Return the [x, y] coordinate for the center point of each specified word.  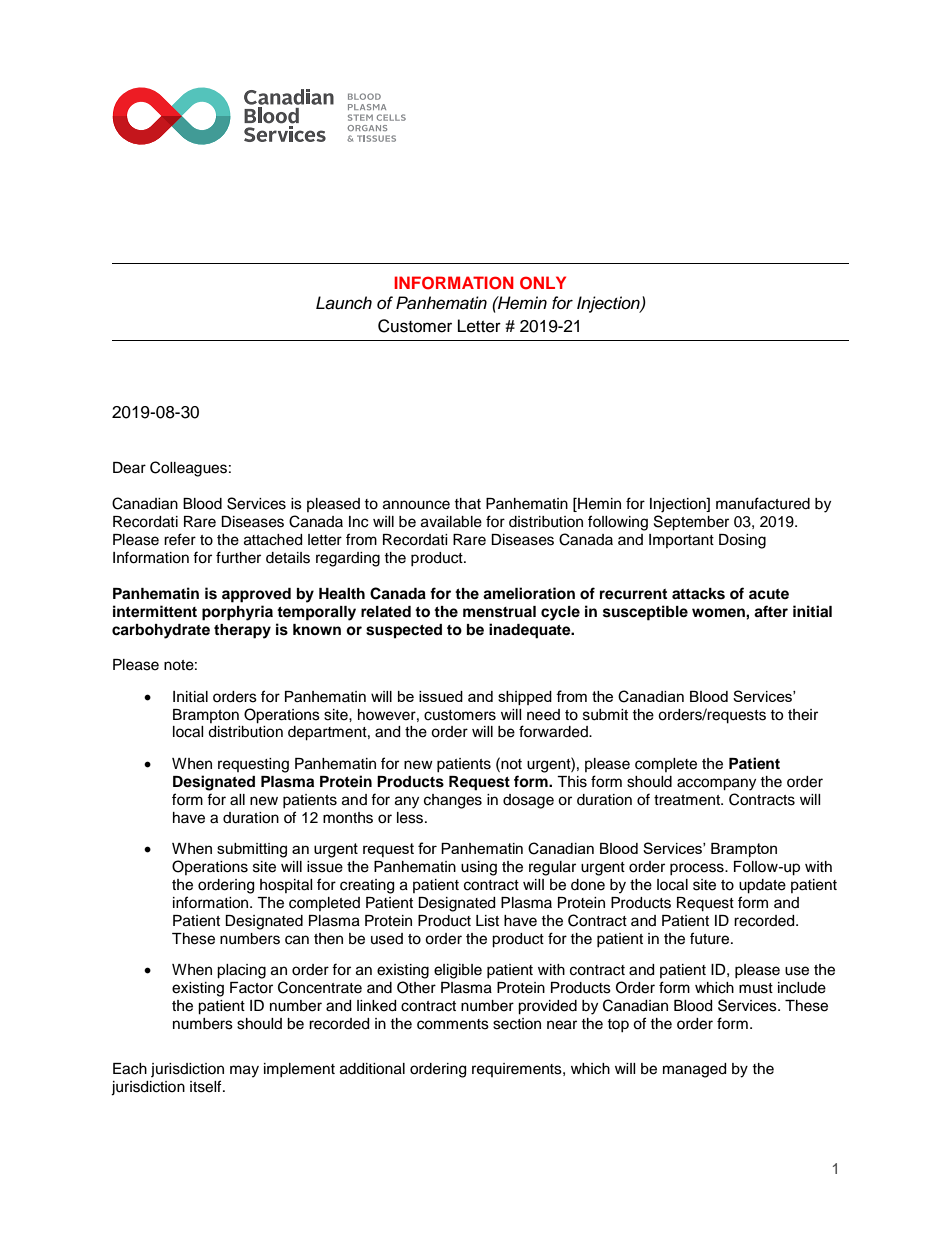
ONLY [543, 283]
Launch [344, 303]
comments [453, 1024]
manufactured [763, 503]
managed [694, 1070]
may [244, 1071]
